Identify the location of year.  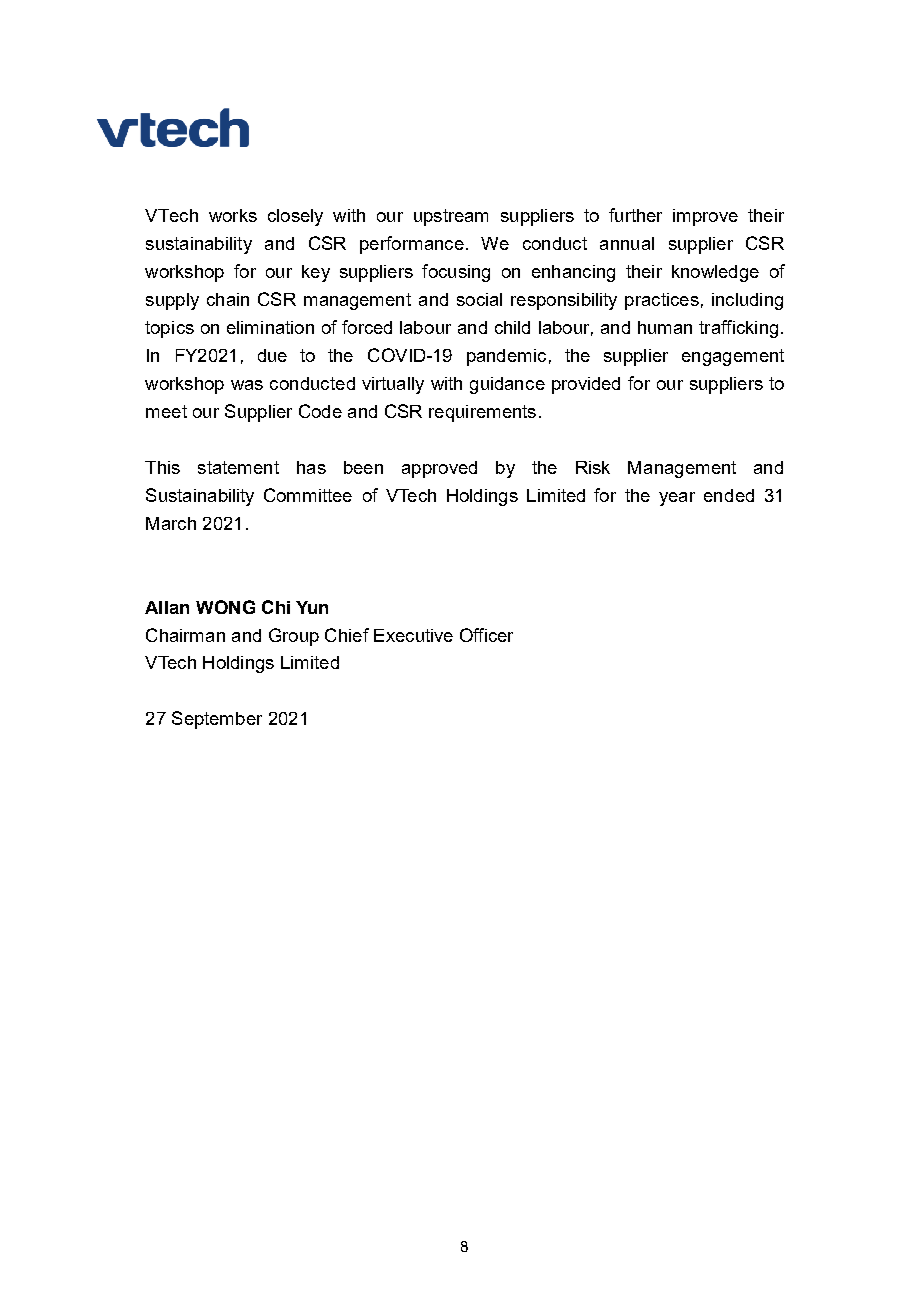
(677, 499).
